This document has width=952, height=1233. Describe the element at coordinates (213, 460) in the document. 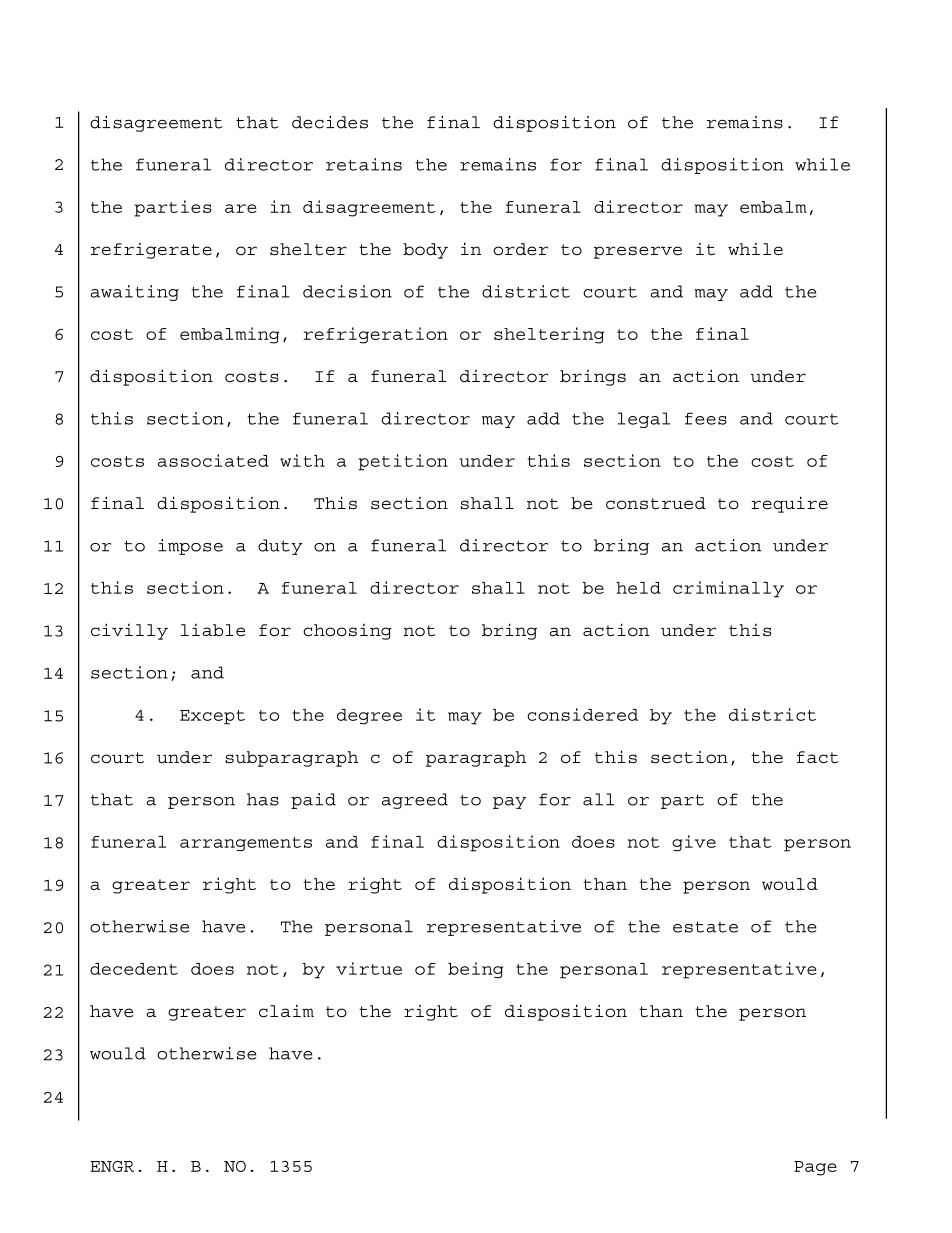

I see `associated` at that location.
